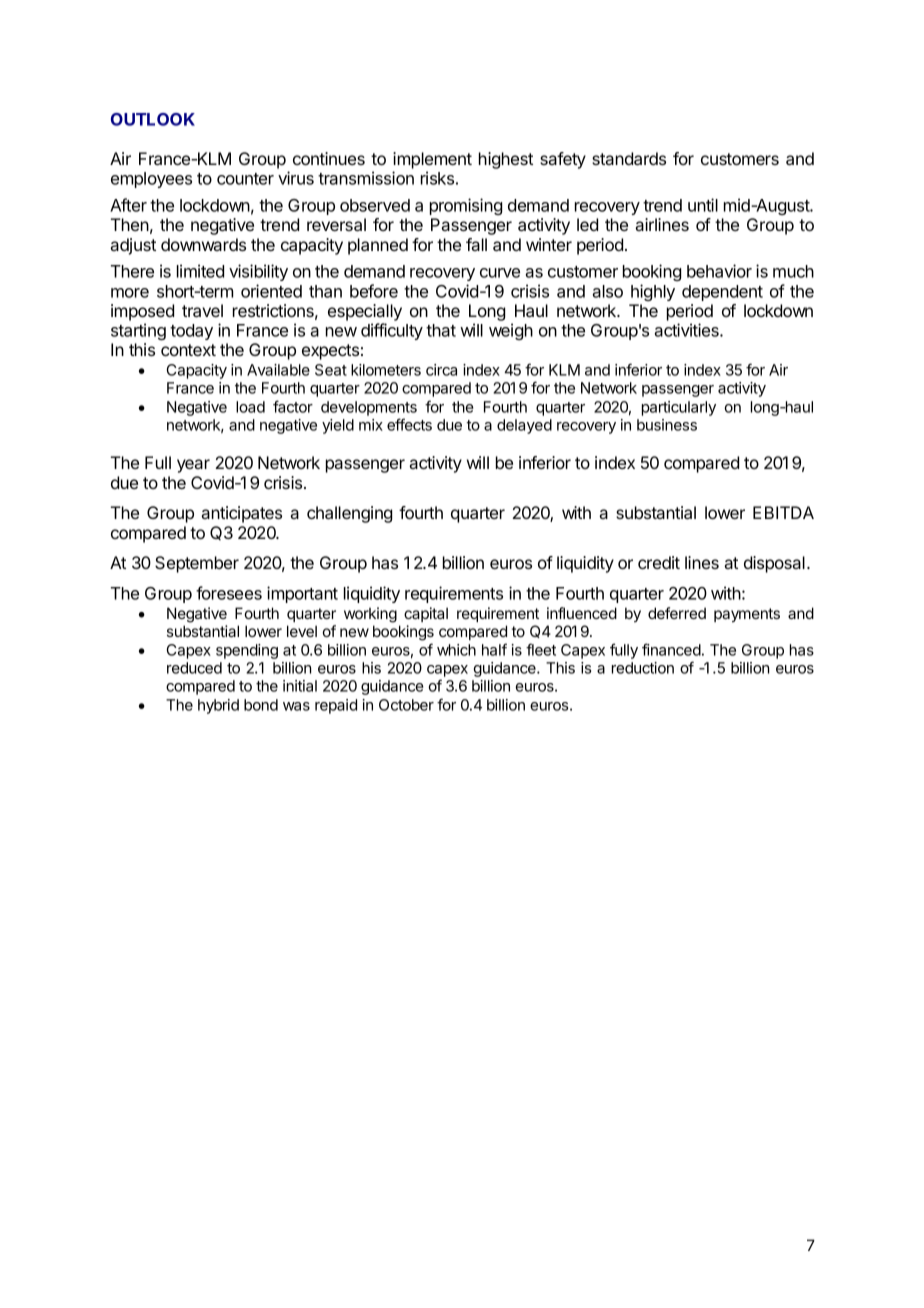 This screenshot has width=924, height=1308. What do you see at coordinates (406, 705) in the screenshot?
I see `October` at bounding box center [406, 705].
